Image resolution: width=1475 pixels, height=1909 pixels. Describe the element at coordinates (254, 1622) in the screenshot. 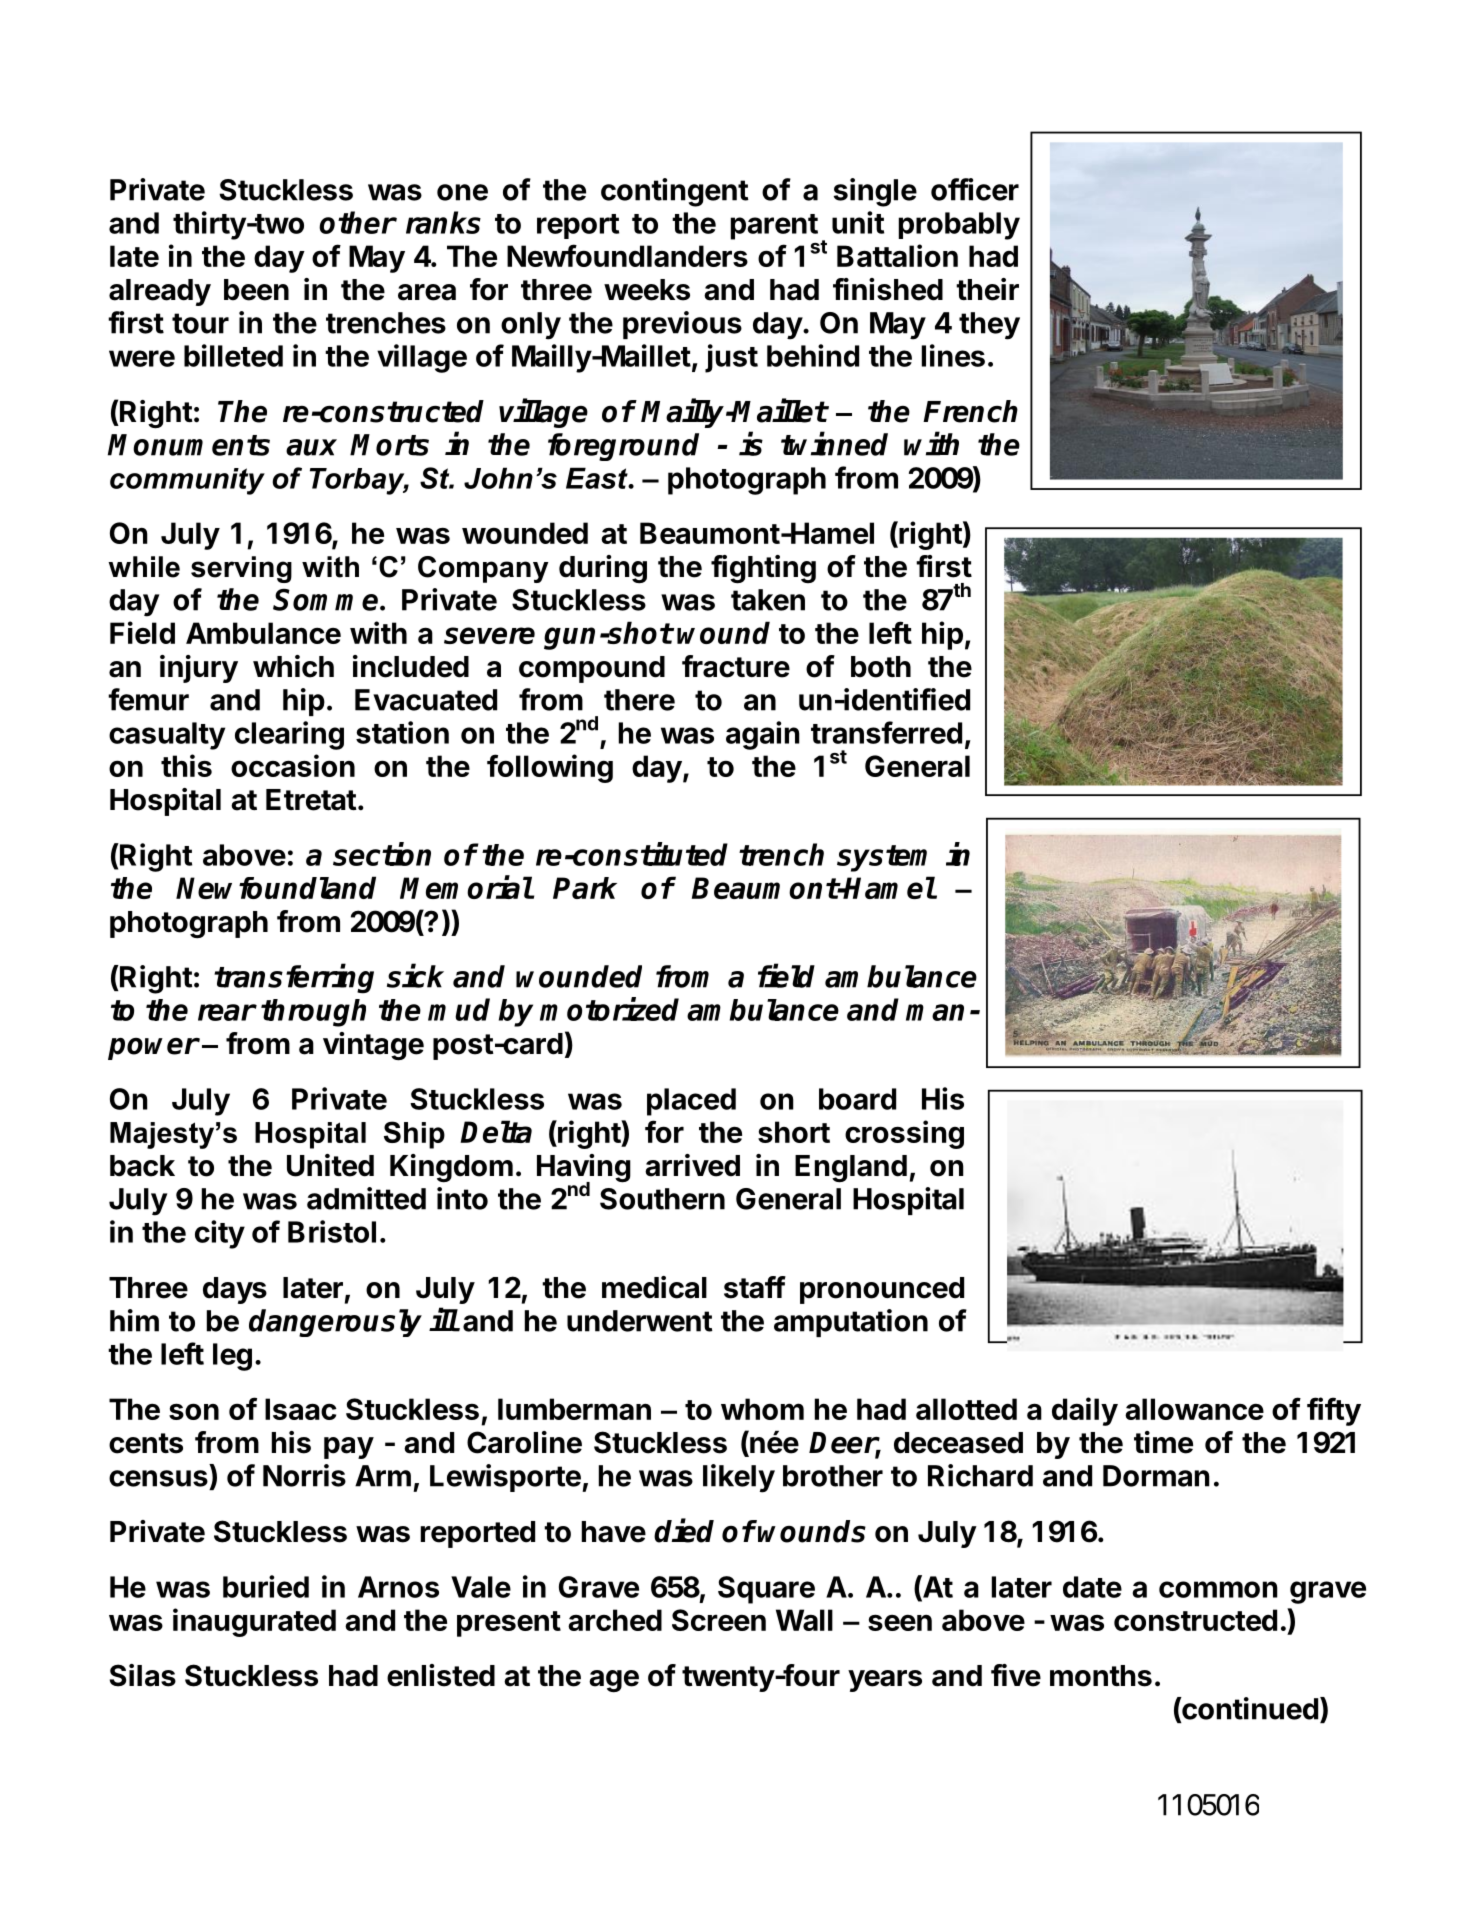

I see `inaugurated` at that location.
